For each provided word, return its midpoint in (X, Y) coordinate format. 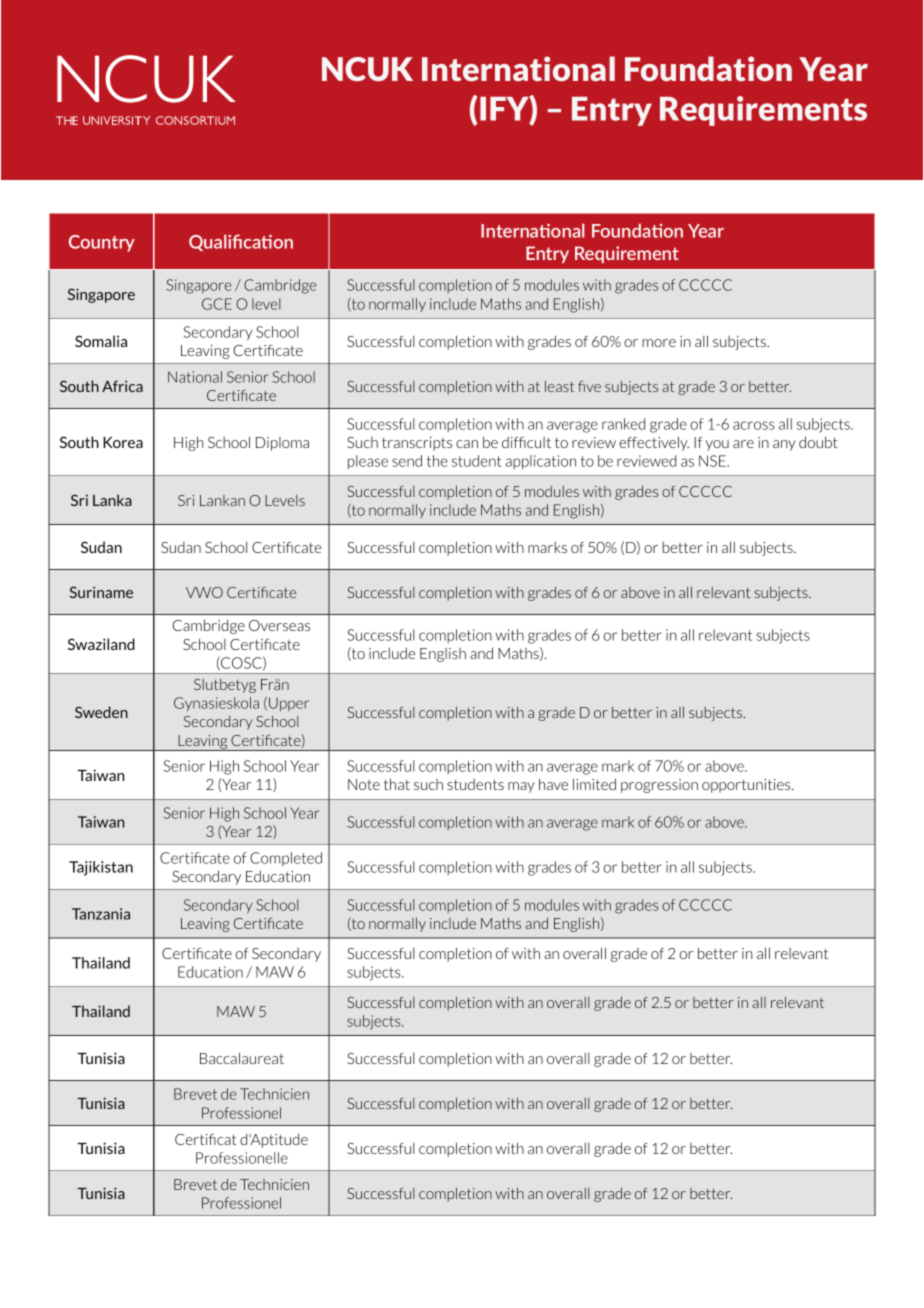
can (467, 444)
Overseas (279, 625)
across (754, 425)
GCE (217, 304)
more (659, 343)
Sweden (101, 712)
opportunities (747, 786)
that (397, 784)
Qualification (241, 242)
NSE (713, 461)
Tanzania (101, 914)
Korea (123, 442)
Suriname (101, 592)
